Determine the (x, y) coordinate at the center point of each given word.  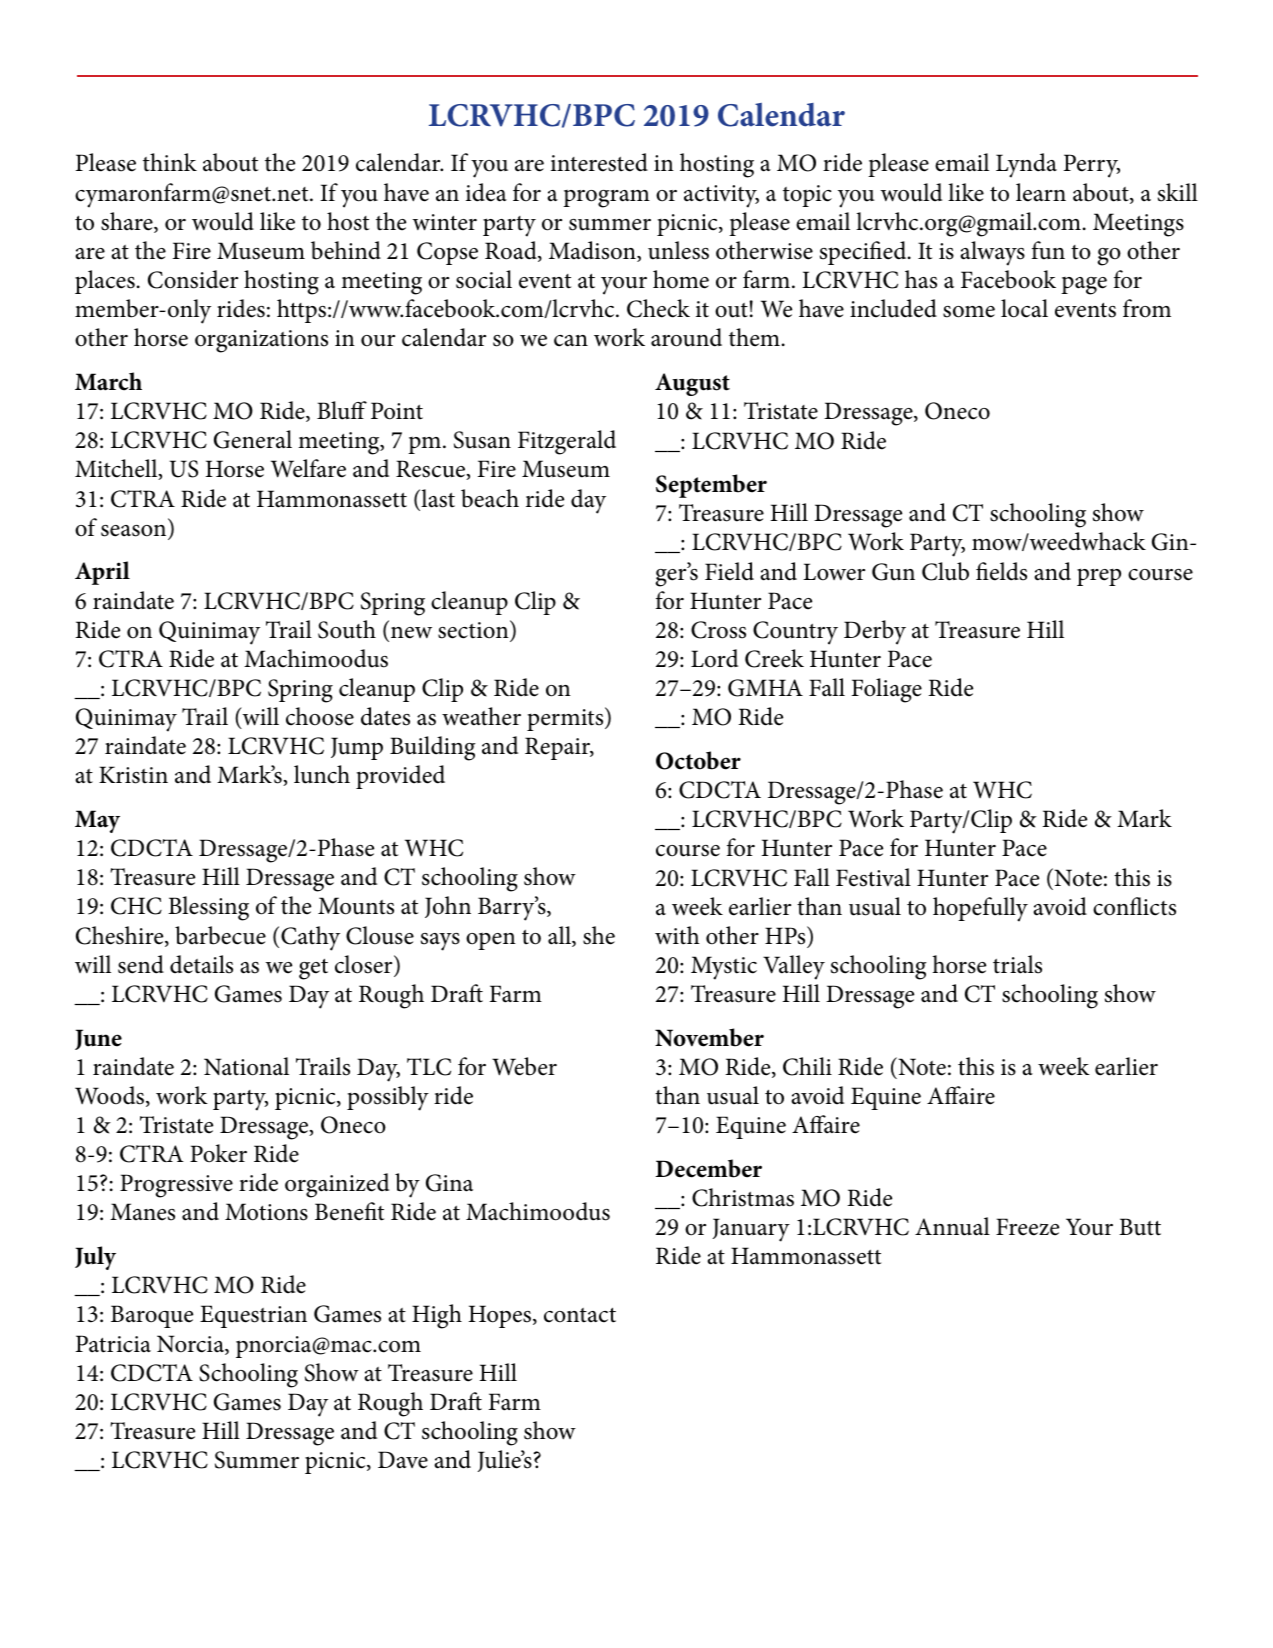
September (711, 486)
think (170, 162)
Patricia (113, 1344)
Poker (218, 1153)
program (606, 199)
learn (1041, 192)
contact (580, 1315)
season (133, 531)
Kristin (133, 775)
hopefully (980, 909)
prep (1099, 577)
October (698, 760)
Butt (1140, 1227)
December (709, 1168)
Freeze (1027, 1227)
